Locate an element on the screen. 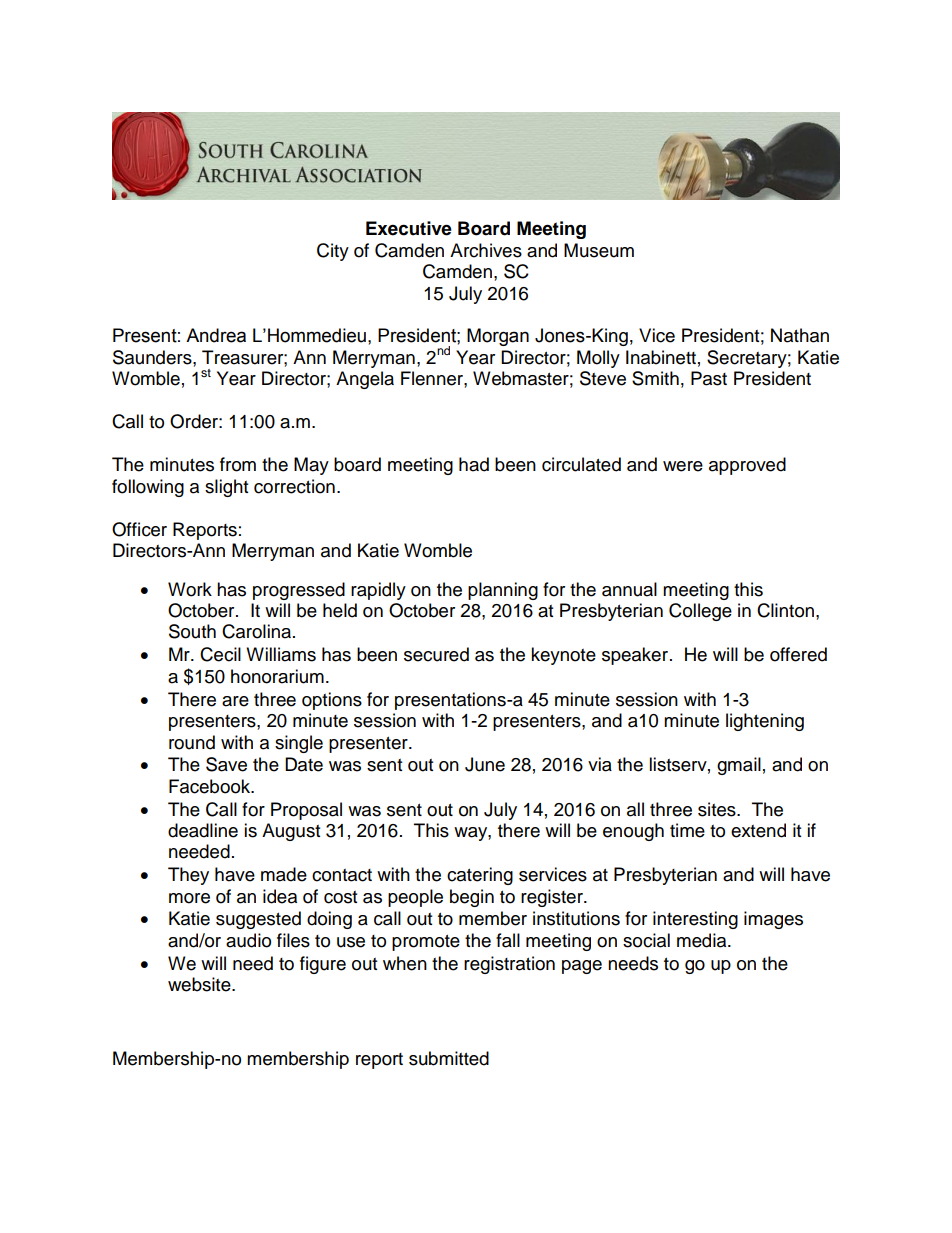 The height and width of the screenshot is (1233, 952). catering is located at coordinates (480, 876).
